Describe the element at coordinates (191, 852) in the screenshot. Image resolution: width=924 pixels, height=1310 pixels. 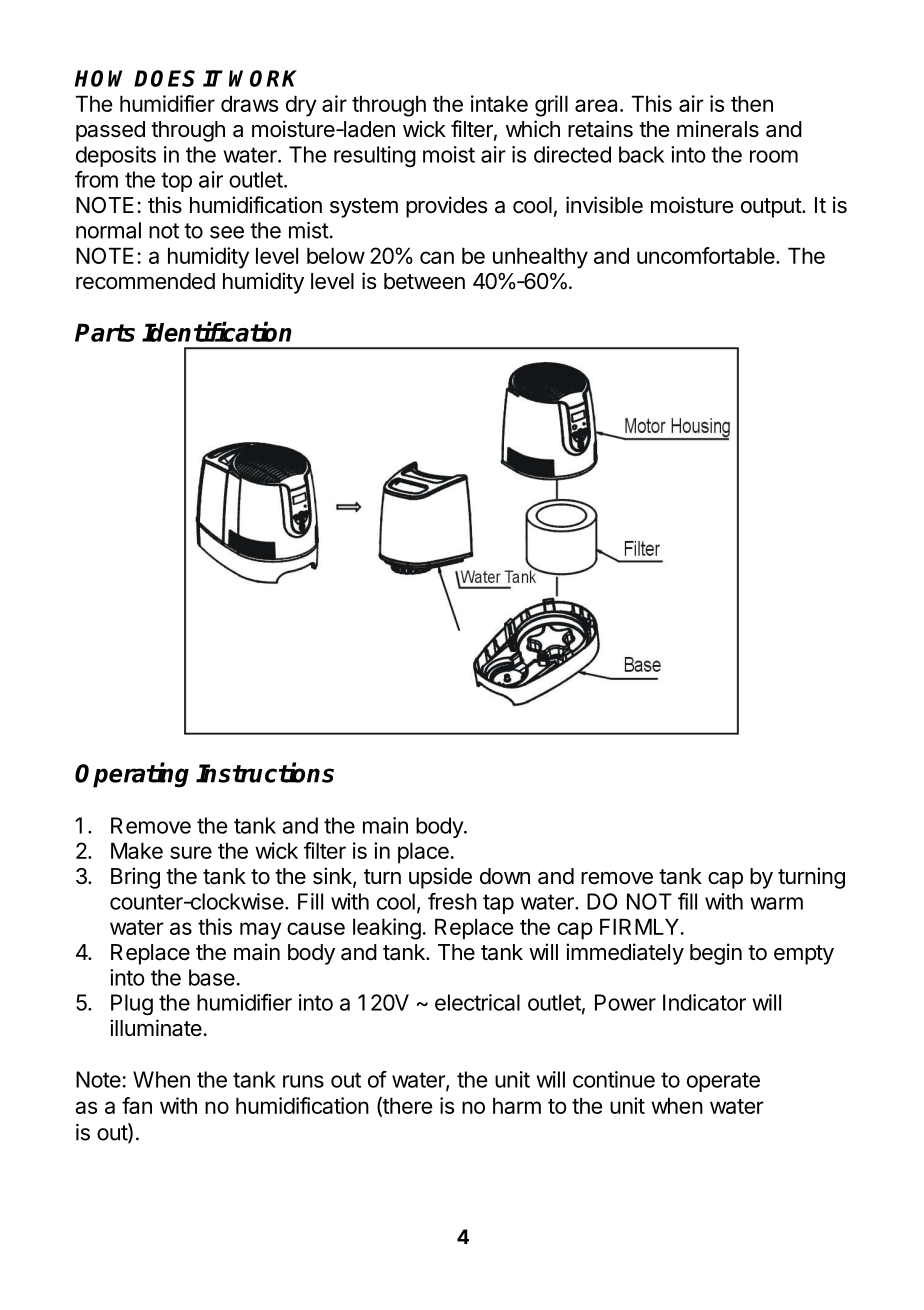
I see `sure` at that location.
